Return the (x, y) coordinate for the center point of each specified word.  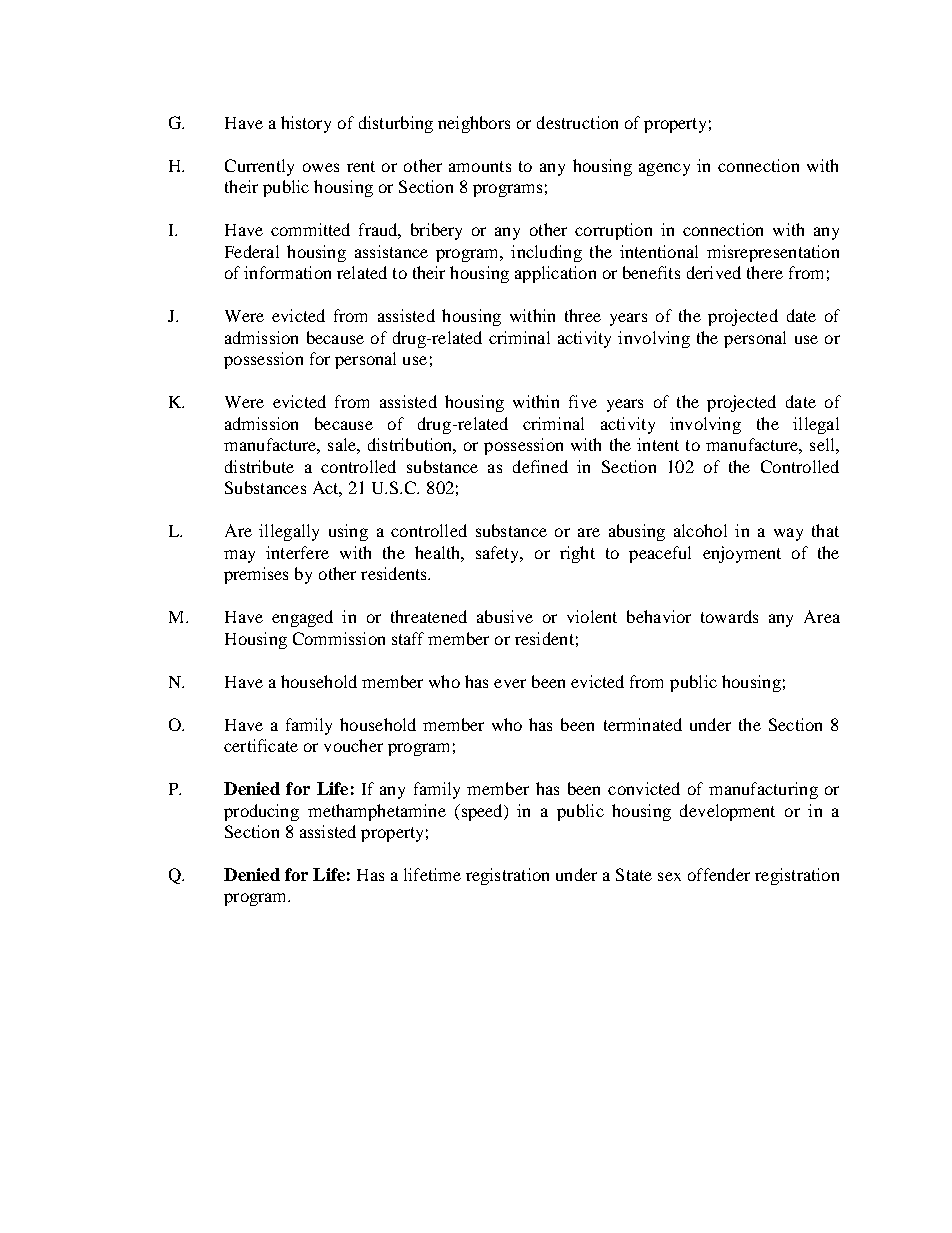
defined (540, 466)
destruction (577, 122)
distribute (259, 466)
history (306, 124)
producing (261, 812)
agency (664, 169)
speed (482, 812)
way (788, 534)
